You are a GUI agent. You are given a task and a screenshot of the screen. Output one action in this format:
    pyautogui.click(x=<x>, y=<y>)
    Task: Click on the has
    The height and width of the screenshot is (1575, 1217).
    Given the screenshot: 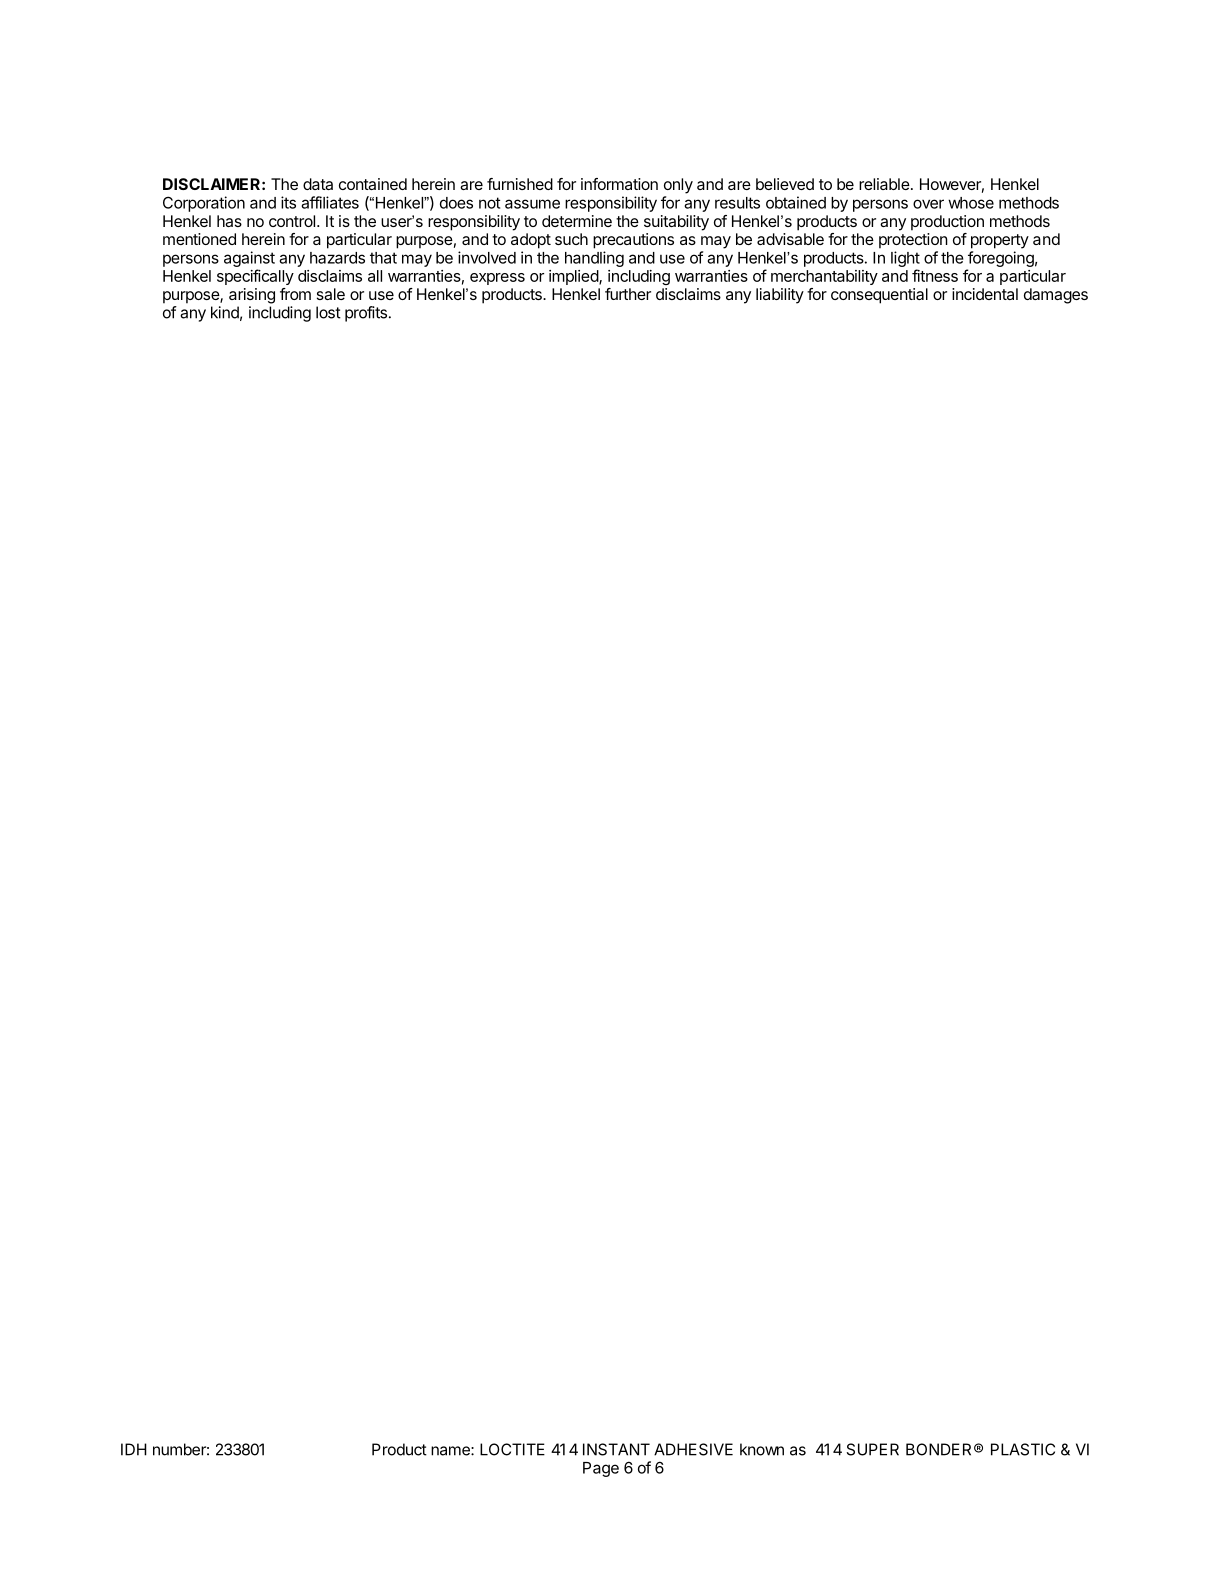 What is the action you would take?
    pyautogui.click(x=229, y=221)
